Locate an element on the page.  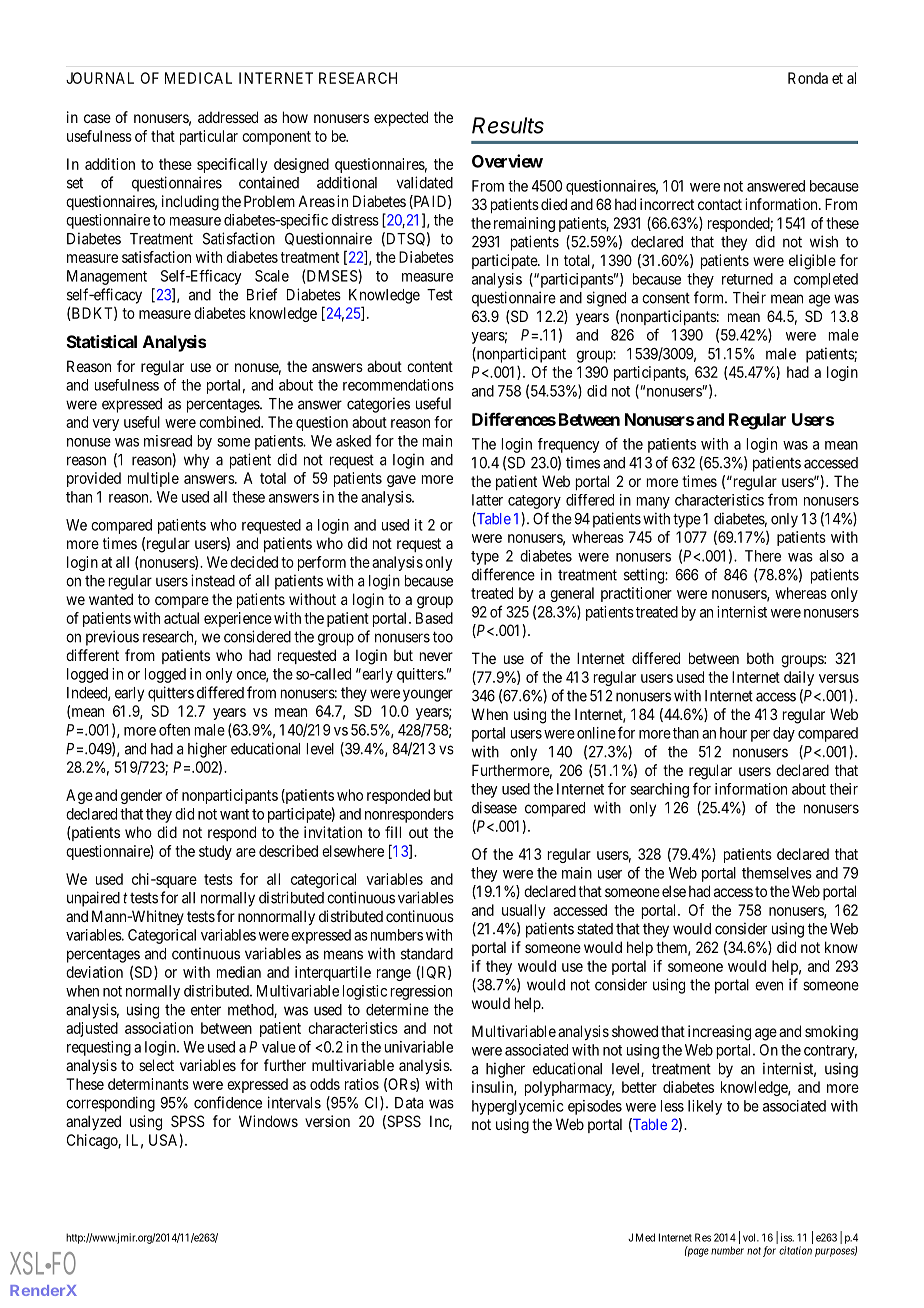
multiple is located at coordinates (153, 479).
